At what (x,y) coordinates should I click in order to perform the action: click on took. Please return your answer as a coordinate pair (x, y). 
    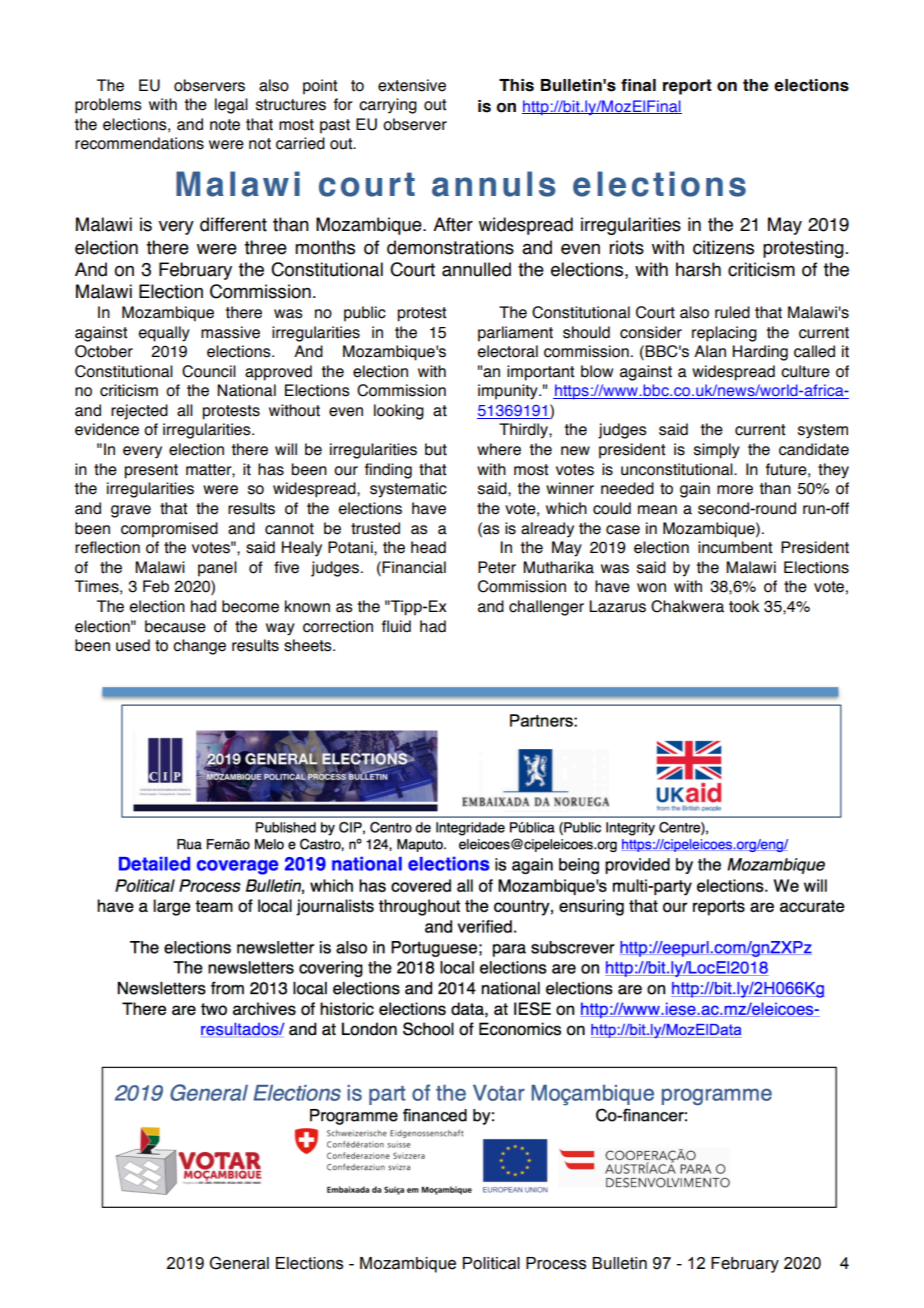
    Looking at the image, I should click on (744, 606).
